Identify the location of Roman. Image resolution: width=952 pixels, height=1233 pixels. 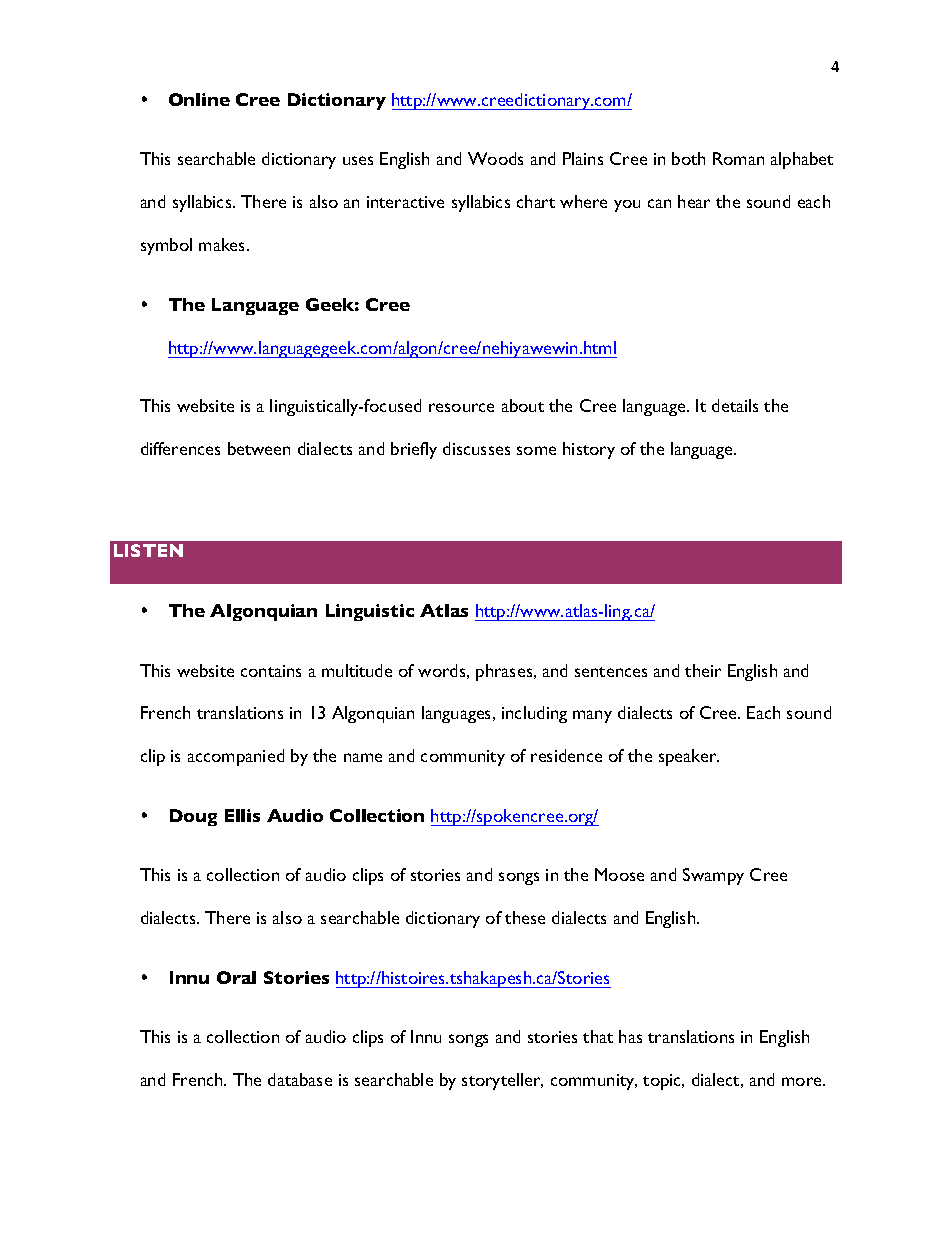
(738, 158).
